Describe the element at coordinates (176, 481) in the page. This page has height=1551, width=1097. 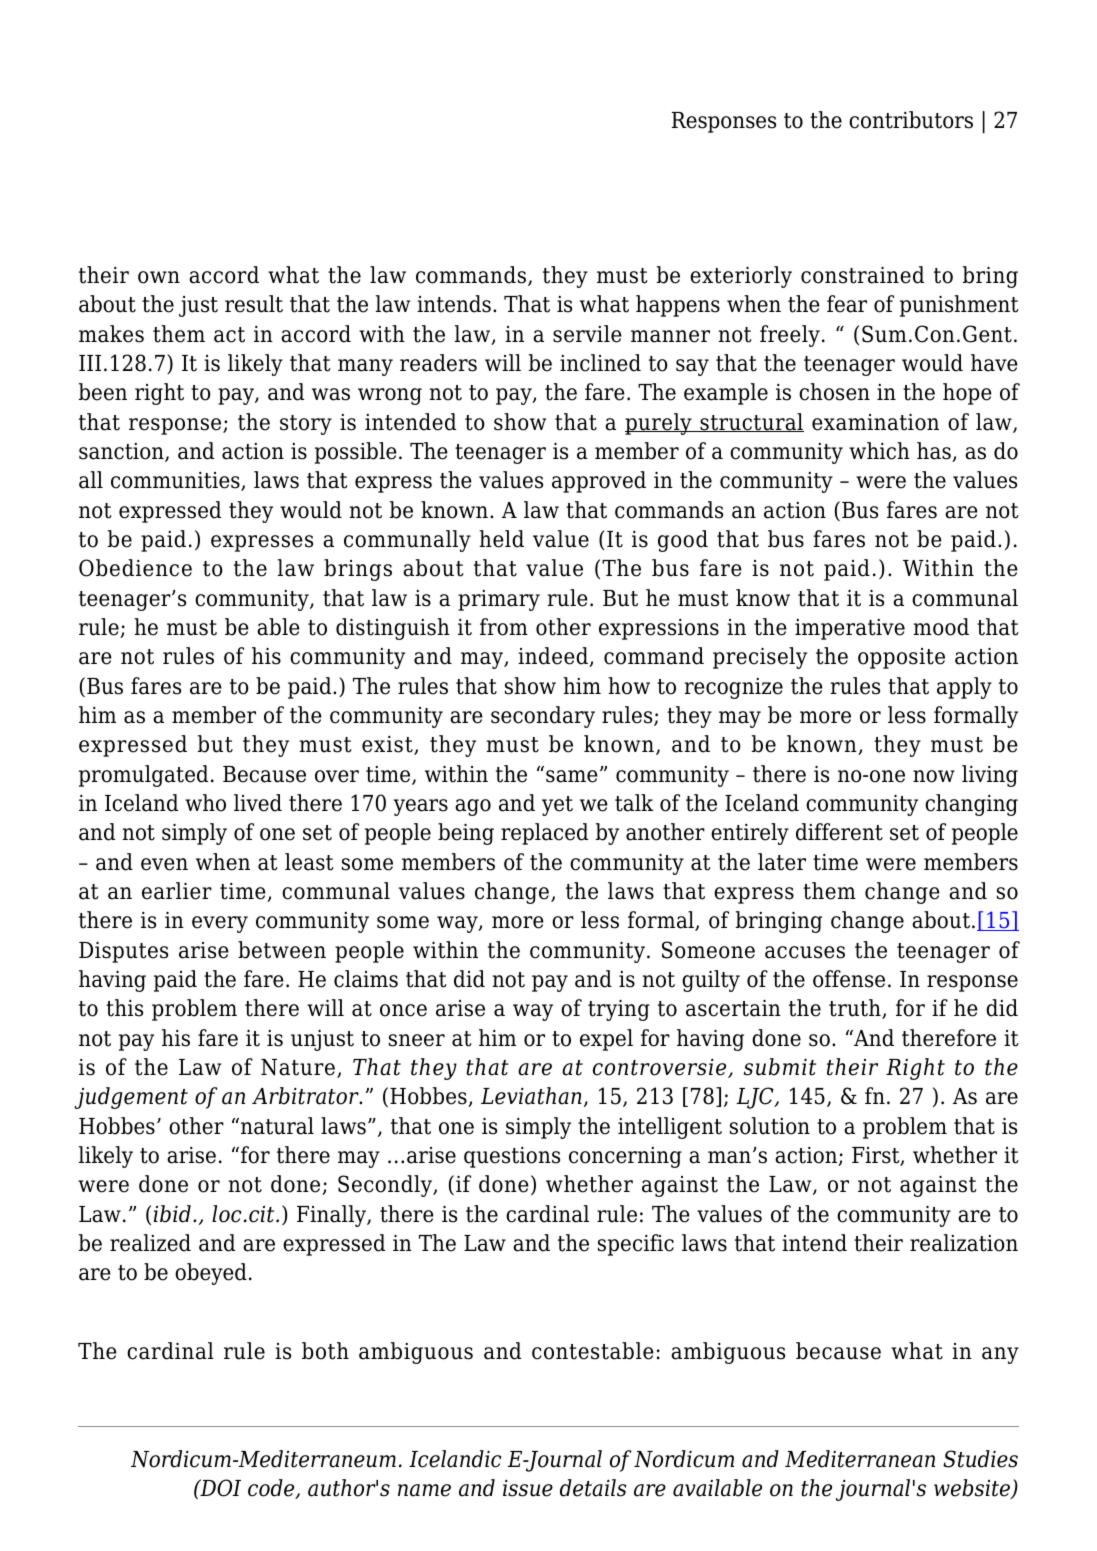
I see `communities` at that location.
